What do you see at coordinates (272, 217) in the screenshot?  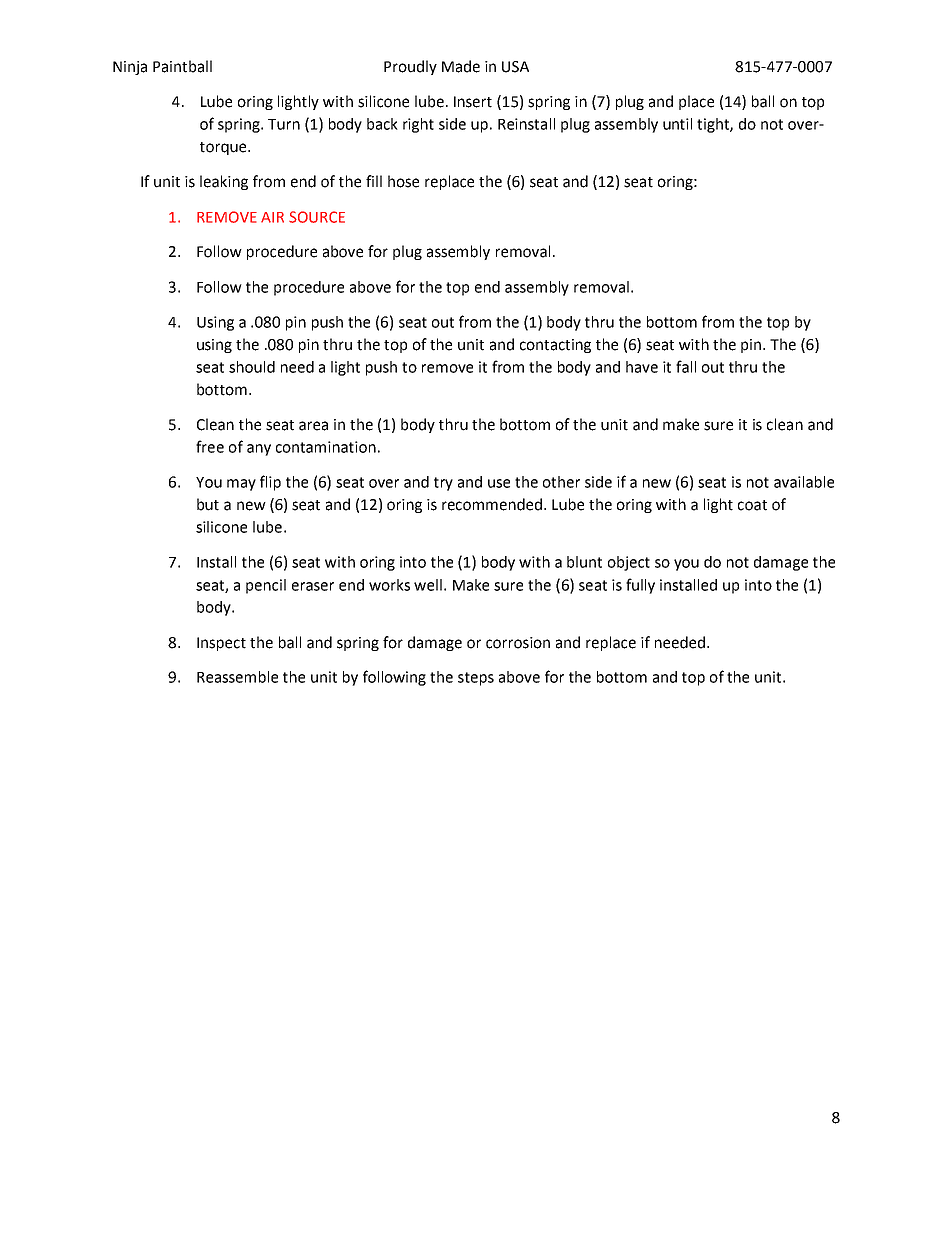 I see `AIR` at bounding box center [272, 217].
